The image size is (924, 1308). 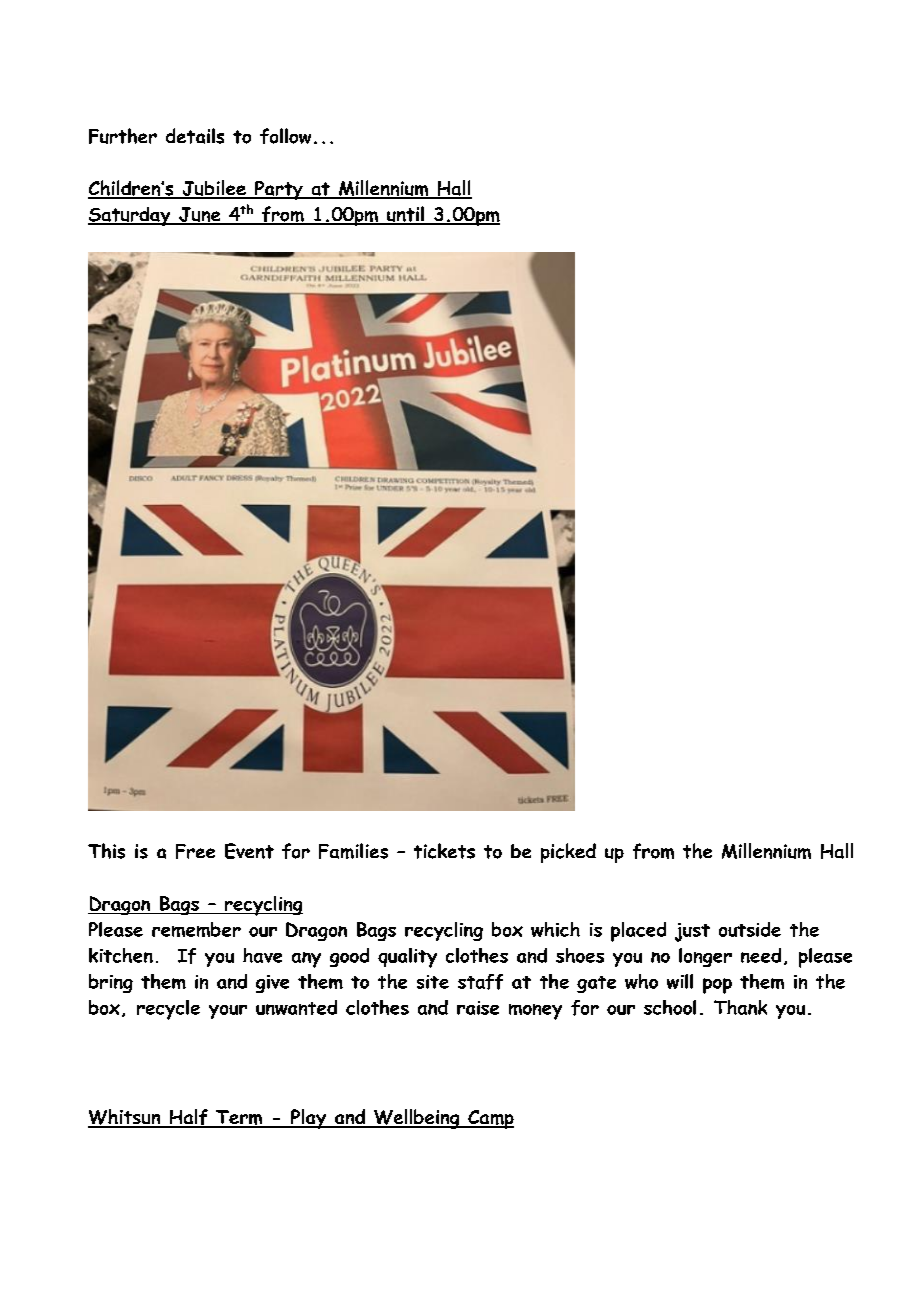 I want to click on until, so click(x=405, y=215).
